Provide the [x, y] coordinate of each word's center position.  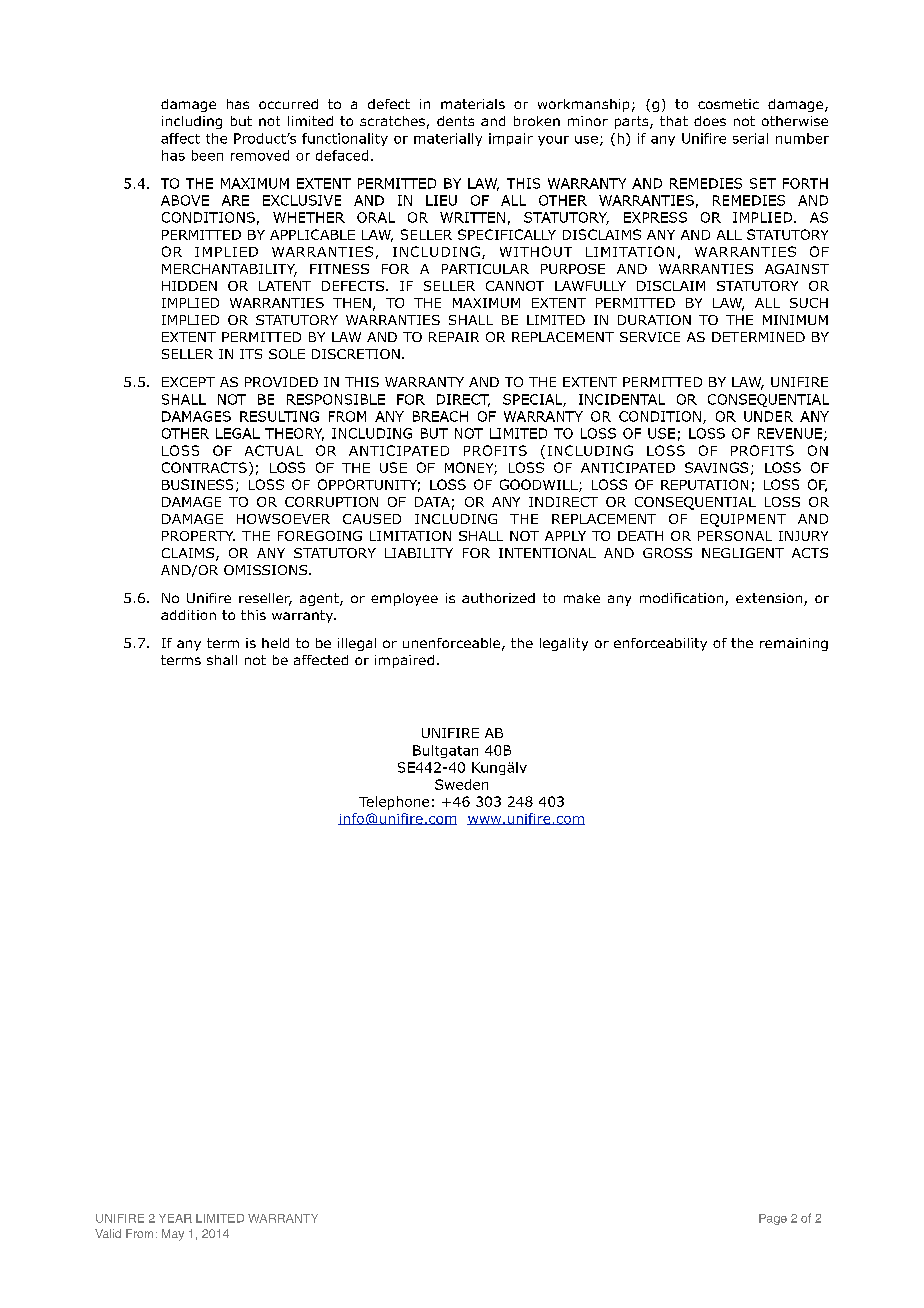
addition [188, 615]
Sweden [461, 784]
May [173, 1235]
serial [750, 138]
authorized [498, 598]
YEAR [175, 1218]
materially [448, 139]
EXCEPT [188, 382]
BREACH [440, 416]
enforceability [660, 644]
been [207, 155]
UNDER [768, 416]
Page [773, 1219]
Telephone [394, 803]
